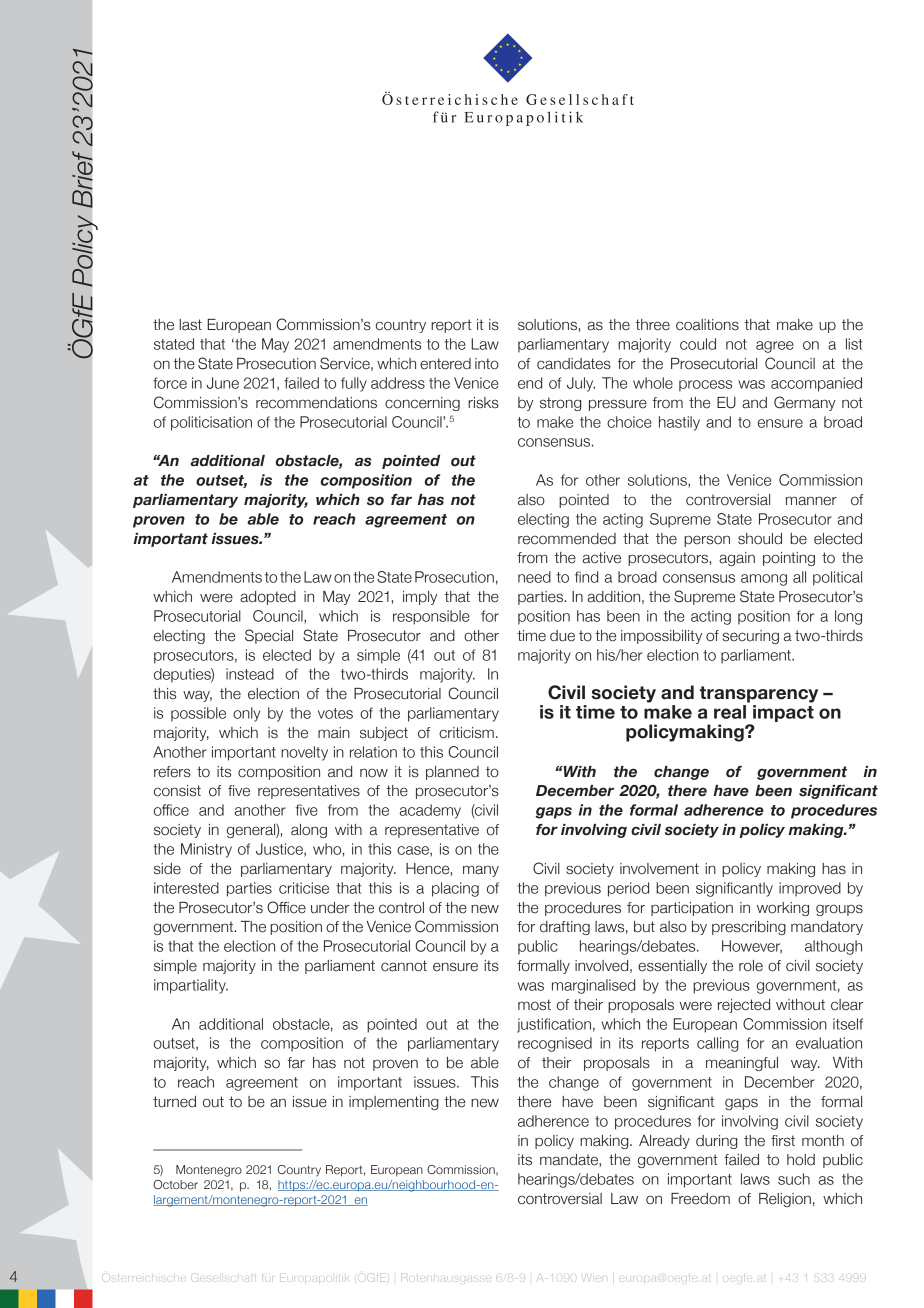 Image resolution: width=924 pixels, height=1308 pixels. I want to click on adopted, so click(268, 598).
